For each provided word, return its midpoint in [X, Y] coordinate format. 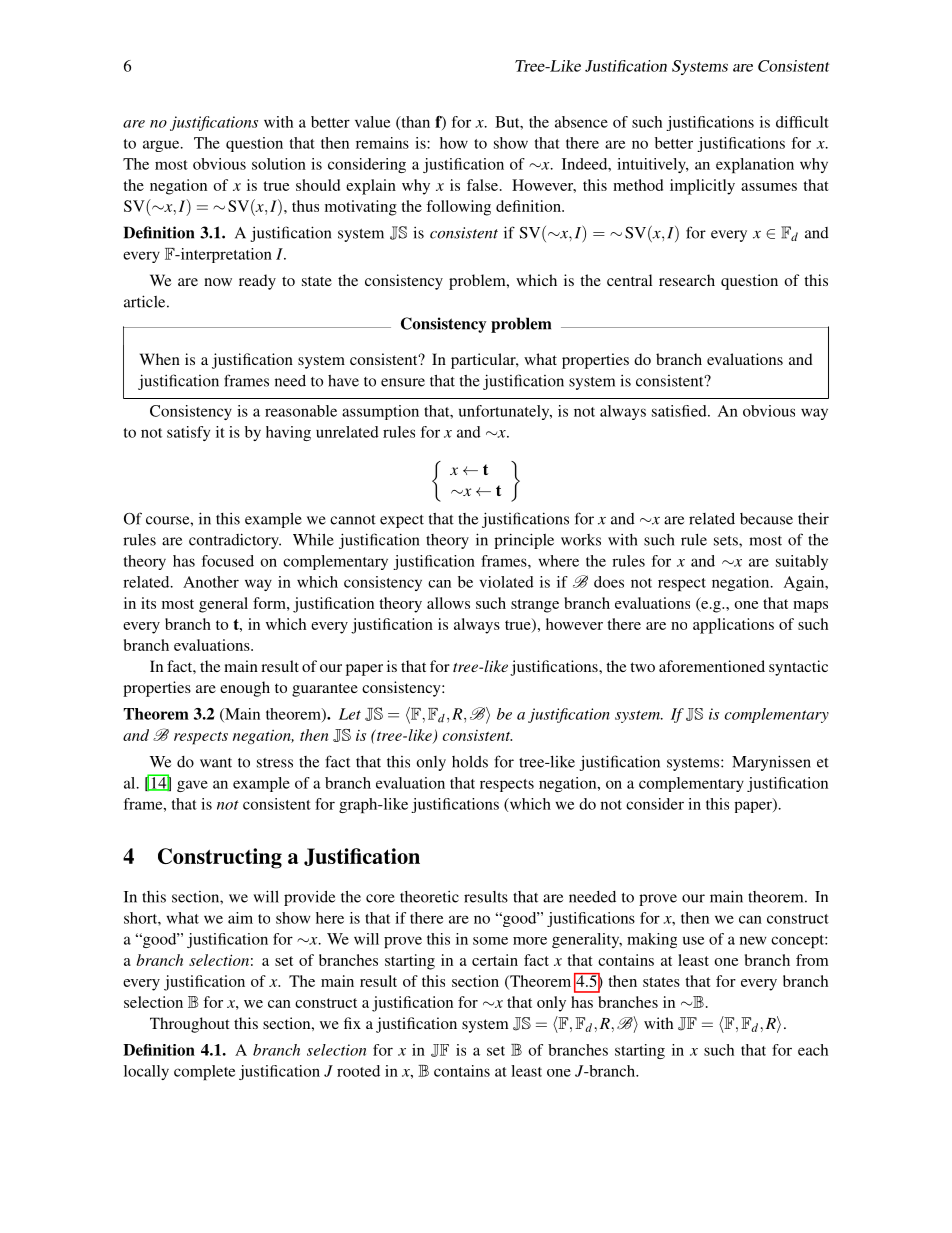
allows [448, 603]
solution [279, 164]
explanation [755, 165]
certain [495, 960]
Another [211, 582]
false [484, 185]
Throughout [190, 1025]
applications [733, 626]
